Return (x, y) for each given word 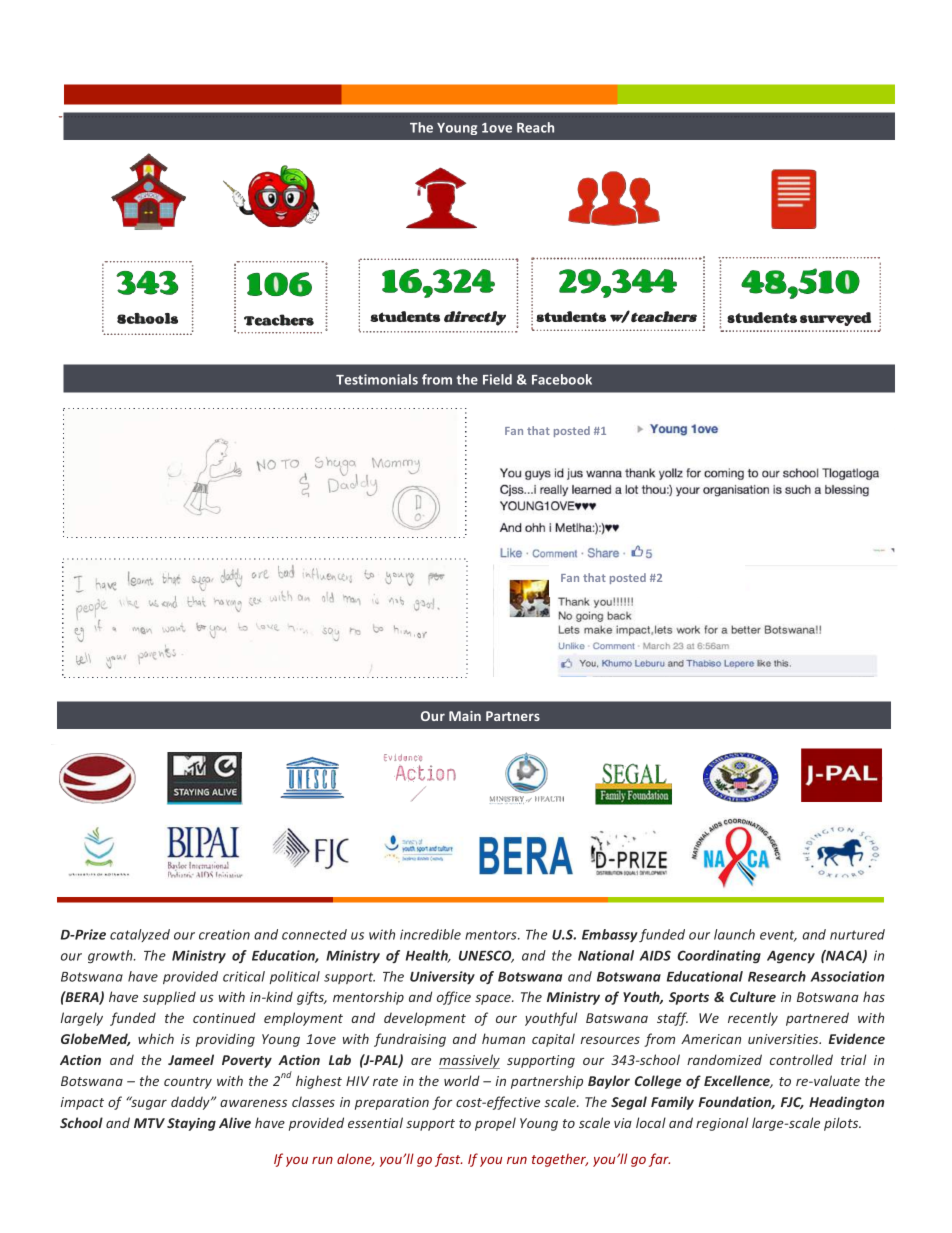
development (425, 1019)
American (711, 1039)
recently (753, 1019)
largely (82, 1019)
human (503, 1038)
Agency (791, 957)
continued (224, 1017)
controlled (801, 1059)
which (156, 1038)
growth (111, 956)
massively (469, 1061)
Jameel (191, 1059)
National (606, 955)
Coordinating (719, 956)
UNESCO (486, 956)
